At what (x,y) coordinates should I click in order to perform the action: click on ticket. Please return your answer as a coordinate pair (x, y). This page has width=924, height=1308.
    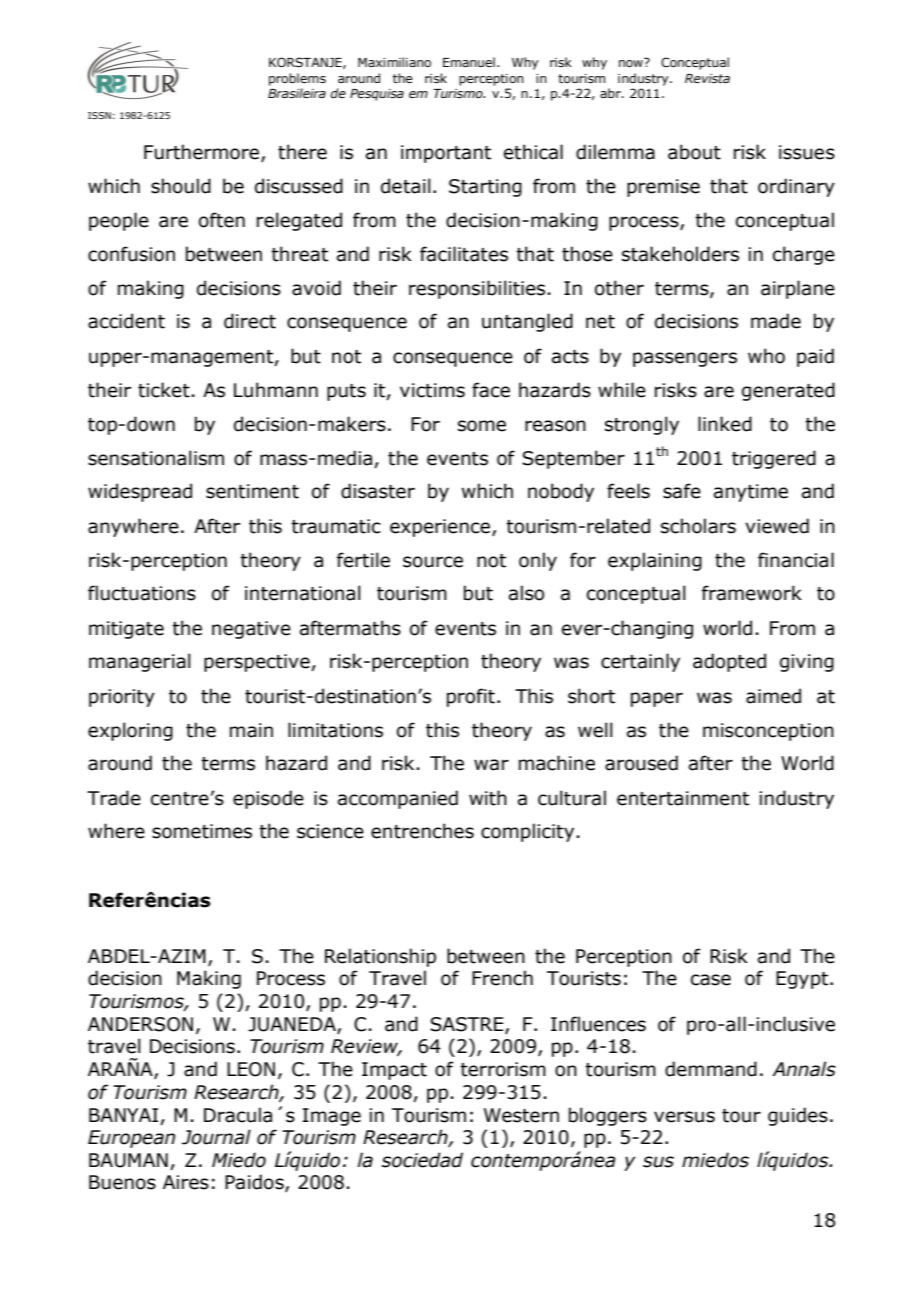
    Looking at the image, I should click on (164, 390).
